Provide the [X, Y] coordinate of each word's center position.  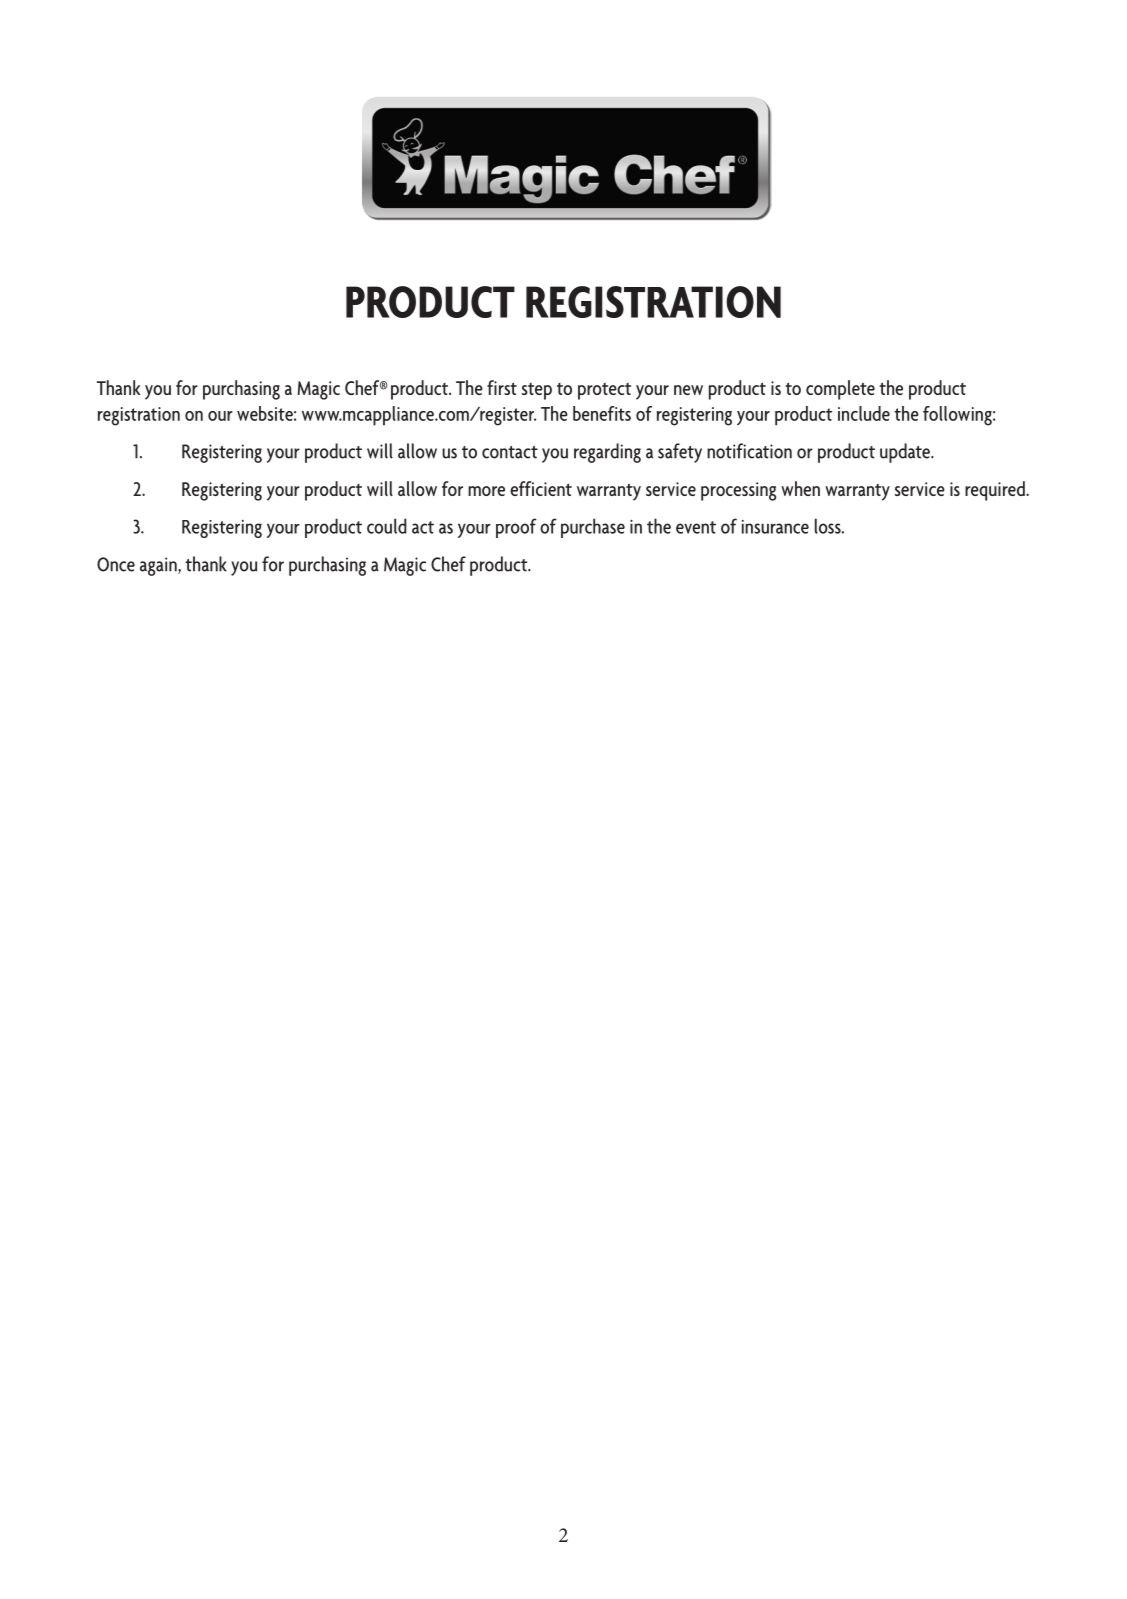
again [159, 566]
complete [840, 390]
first [502, 387]
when [800, 488]
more [486, 491]
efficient [541, 488]
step [537, 391]
